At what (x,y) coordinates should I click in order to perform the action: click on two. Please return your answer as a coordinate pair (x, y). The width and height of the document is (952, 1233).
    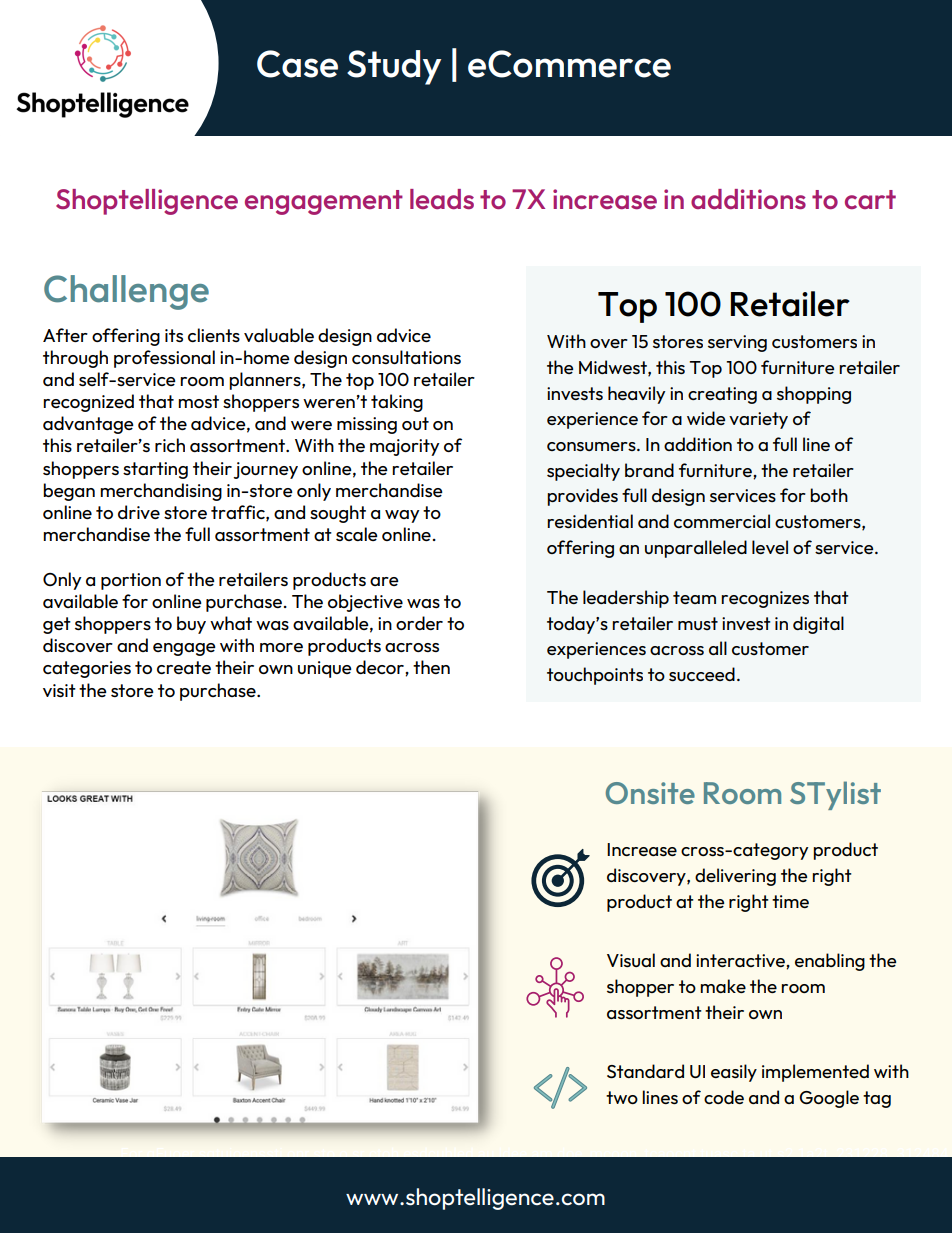
    Looking at the image, I should click on (622, 1097).
